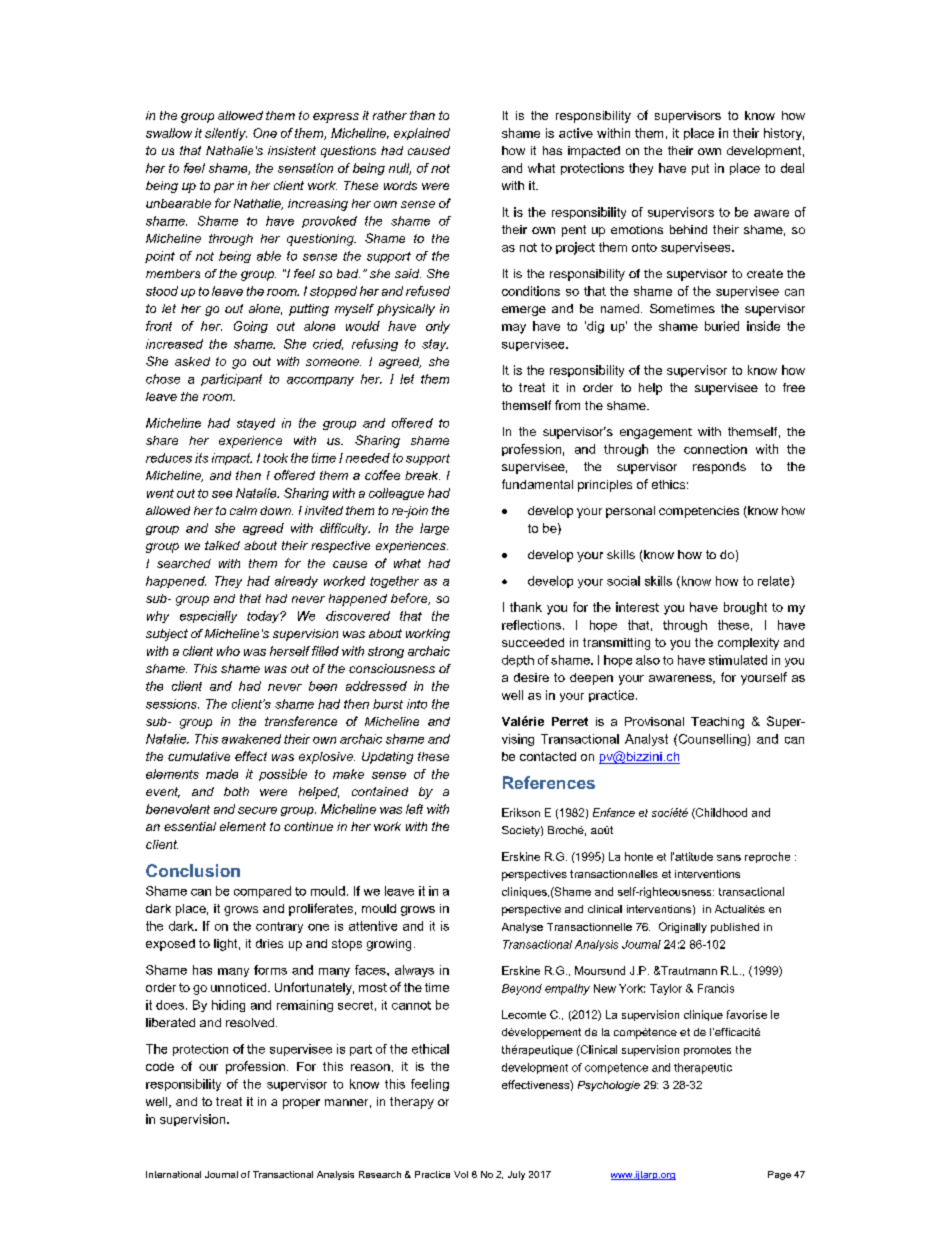 Image resolution: width=952 pixels, height=1233 pixels. I want to click on depth, so click(518, 661).
